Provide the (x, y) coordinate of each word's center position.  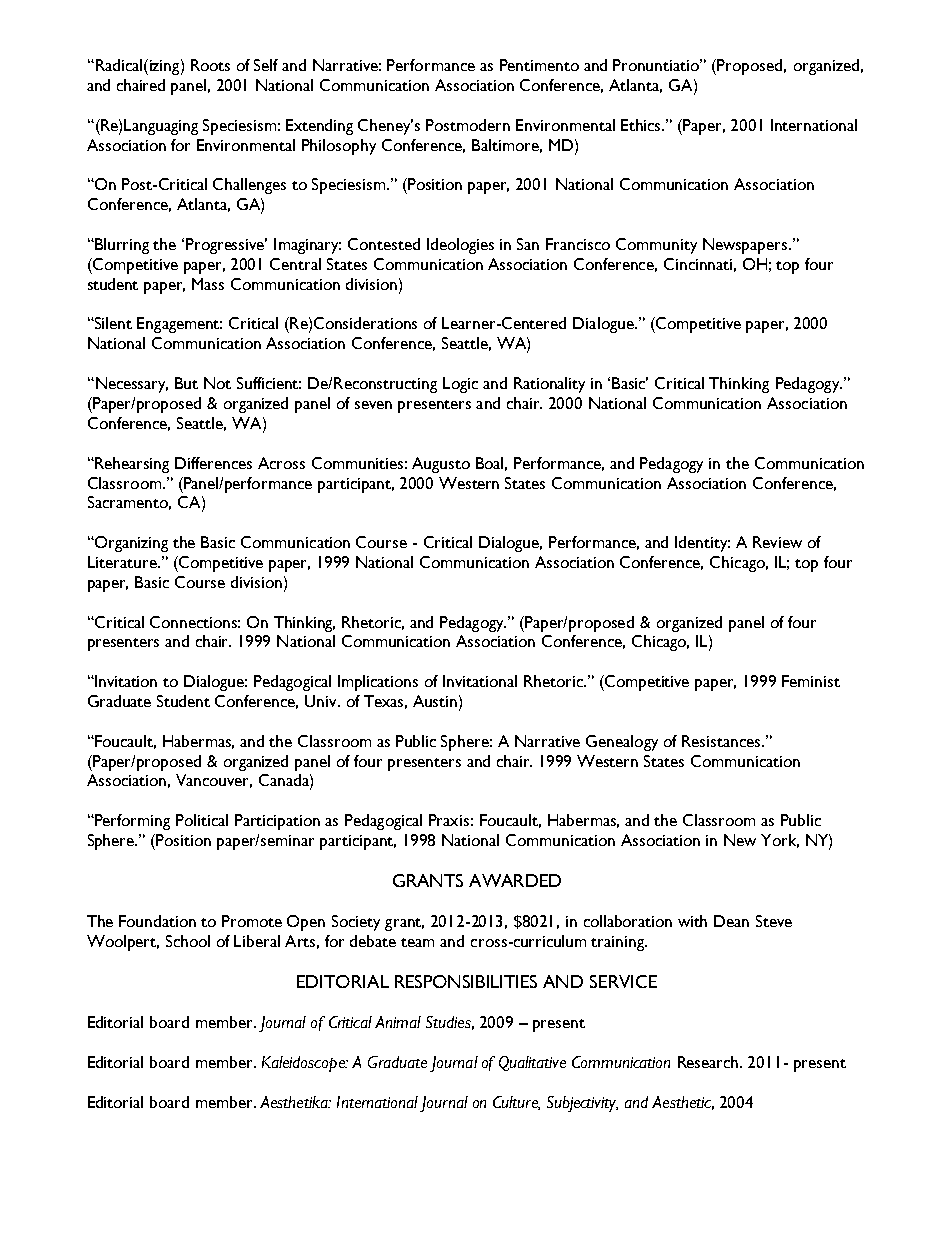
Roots (210, 65)
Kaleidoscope (304, 1064)
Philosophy (339, 147)
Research (709, 1062)
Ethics (642, 125)
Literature (123, 562)
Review (777, 542)
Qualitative (532, 1063)
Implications (378, 683)
